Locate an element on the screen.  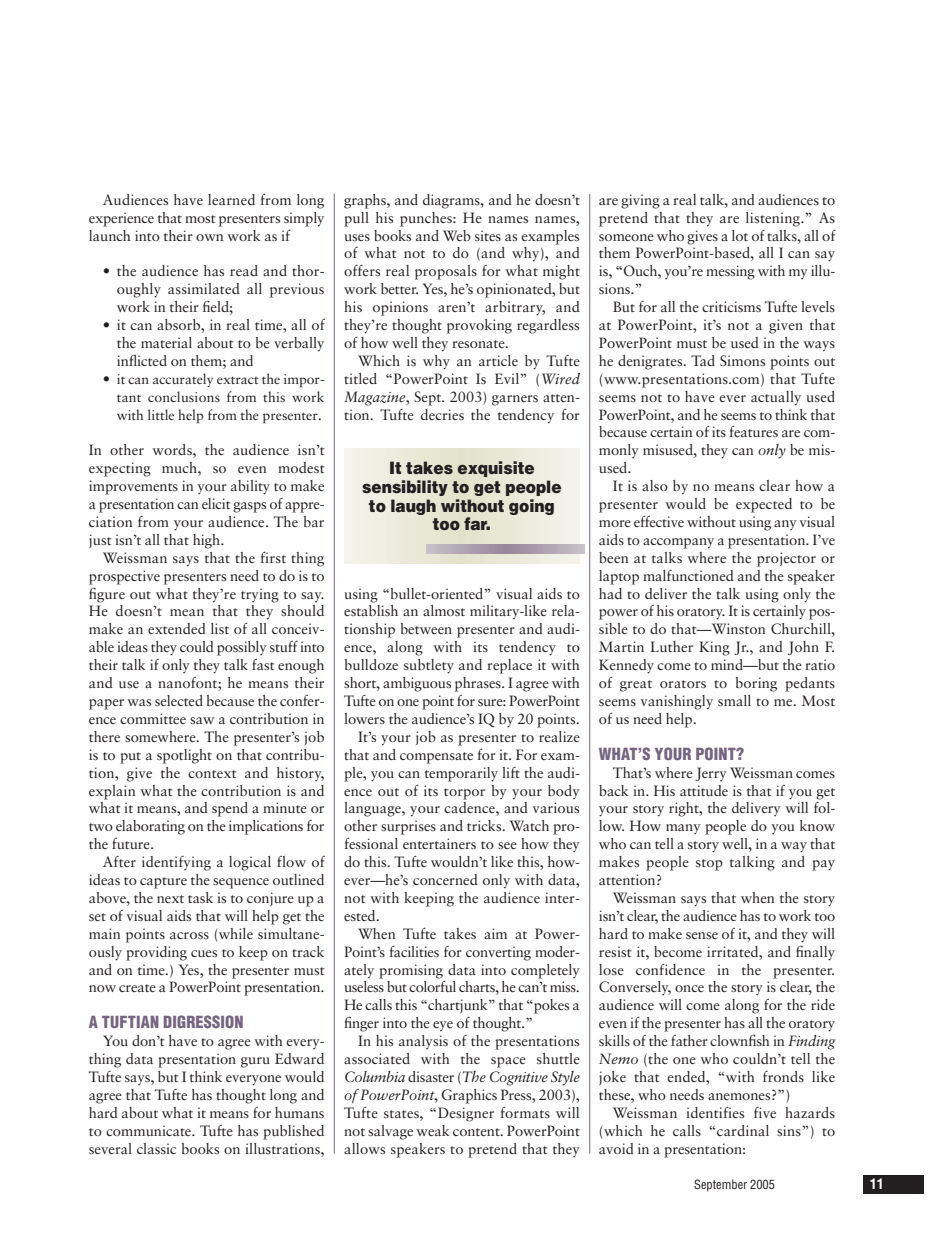
Web is located at coordinates (457, 235).
